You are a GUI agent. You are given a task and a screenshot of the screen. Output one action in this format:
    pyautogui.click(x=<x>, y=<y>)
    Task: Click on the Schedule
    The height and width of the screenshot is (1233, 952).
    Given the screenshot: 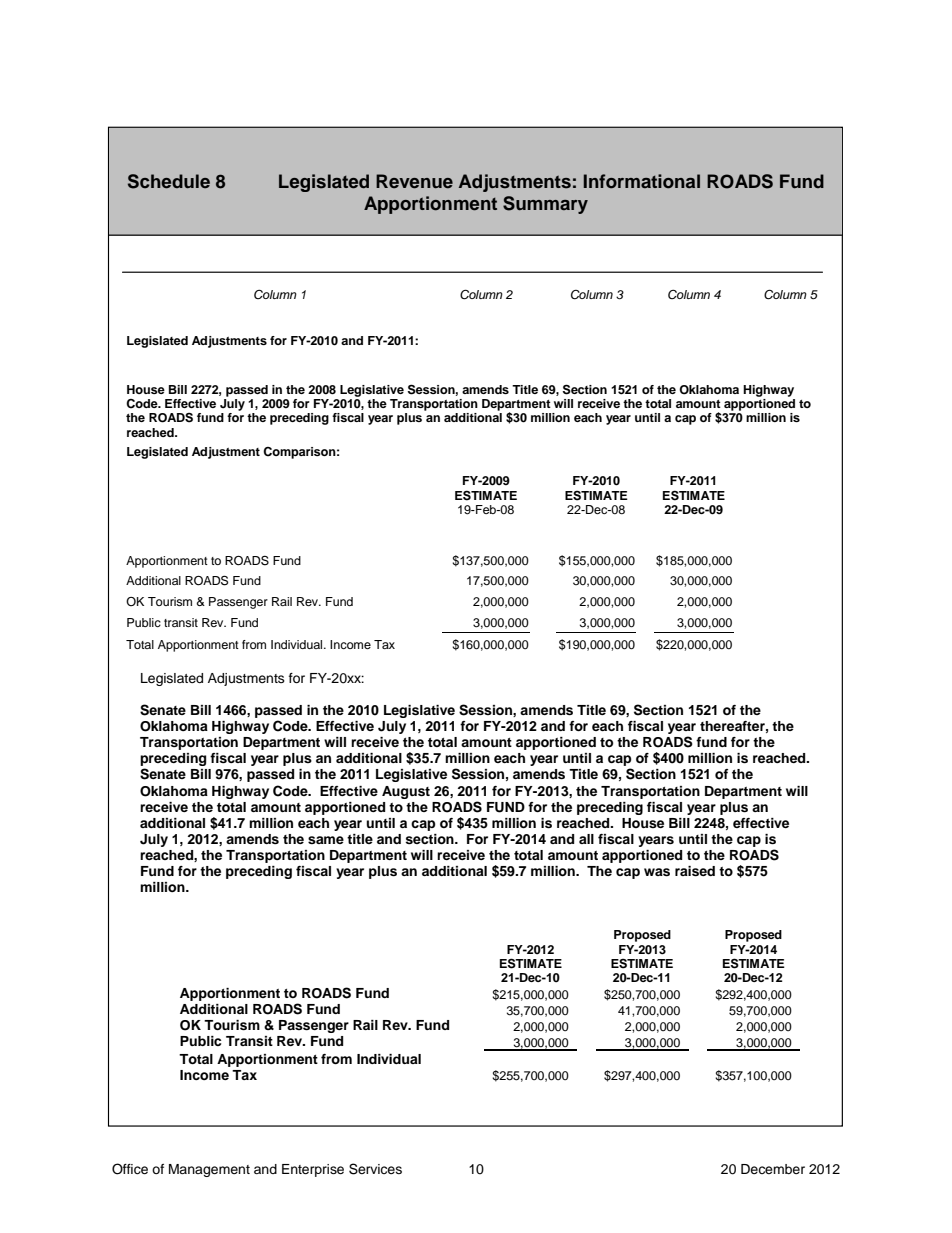 What is the action you would take?
    pyautogui.click(x=169, y=181)
